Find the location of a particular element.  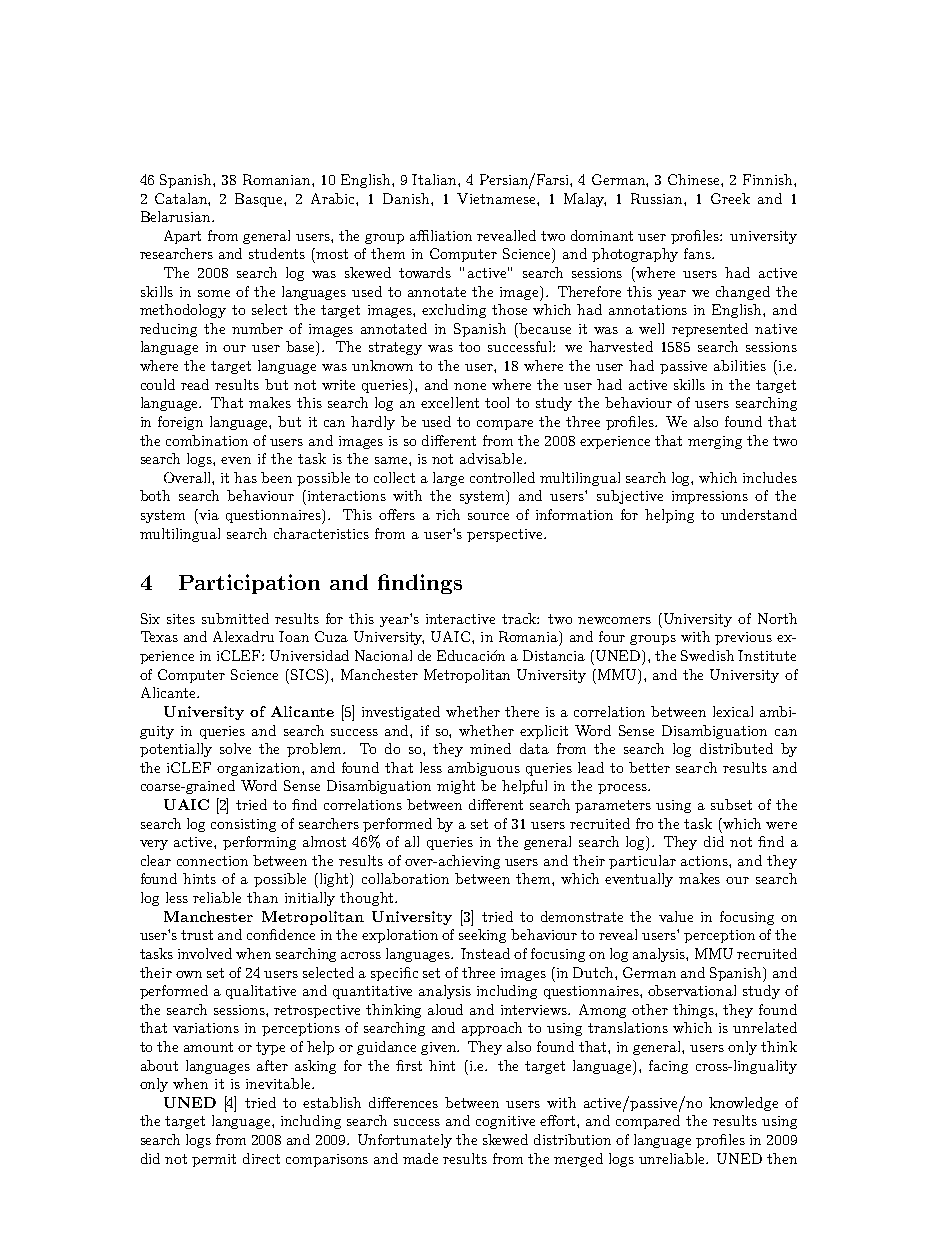

impressions is located at coordinates (710, 497).
